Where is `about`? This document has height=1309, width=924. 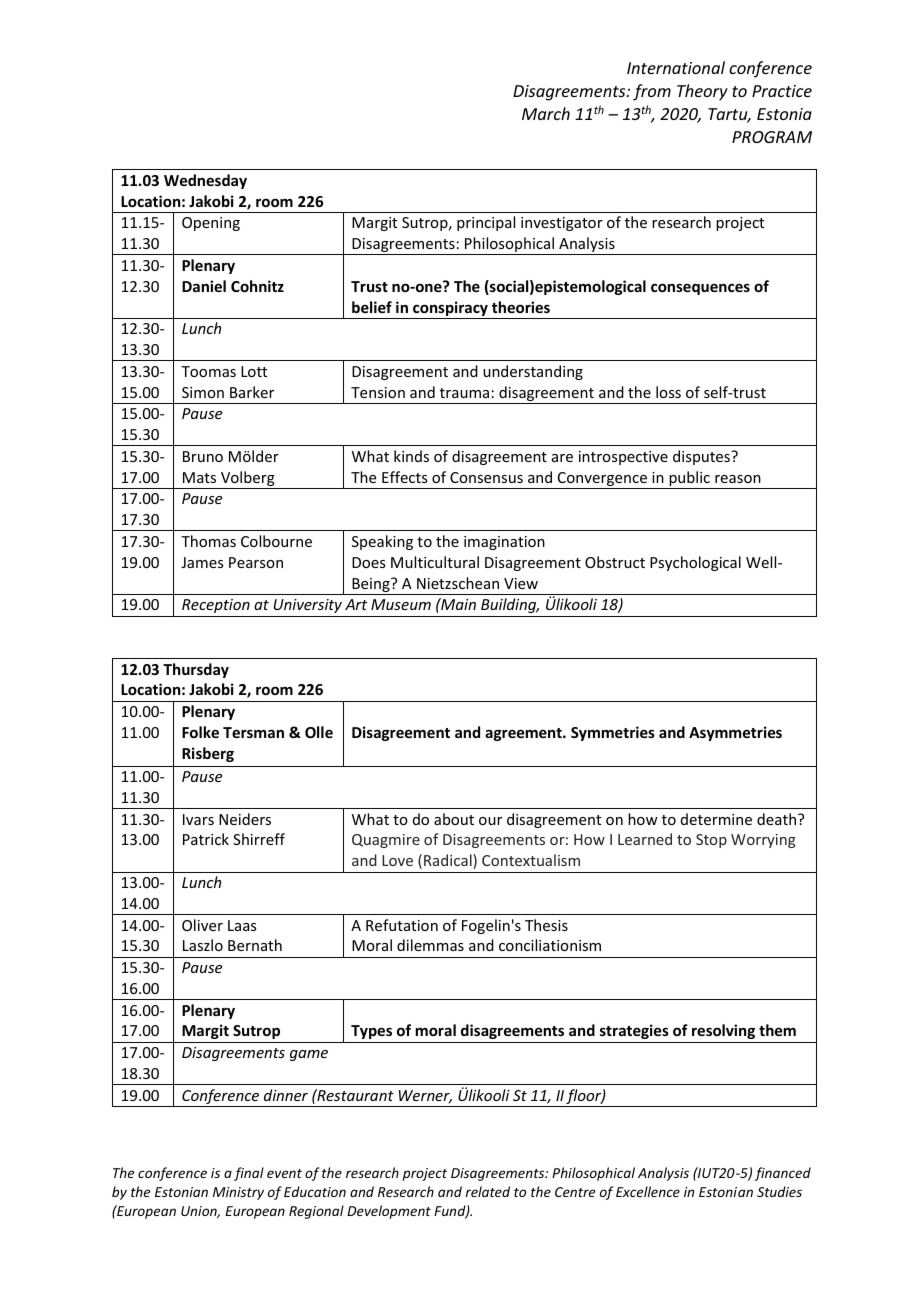 about is located at coordinates (454, 819).
